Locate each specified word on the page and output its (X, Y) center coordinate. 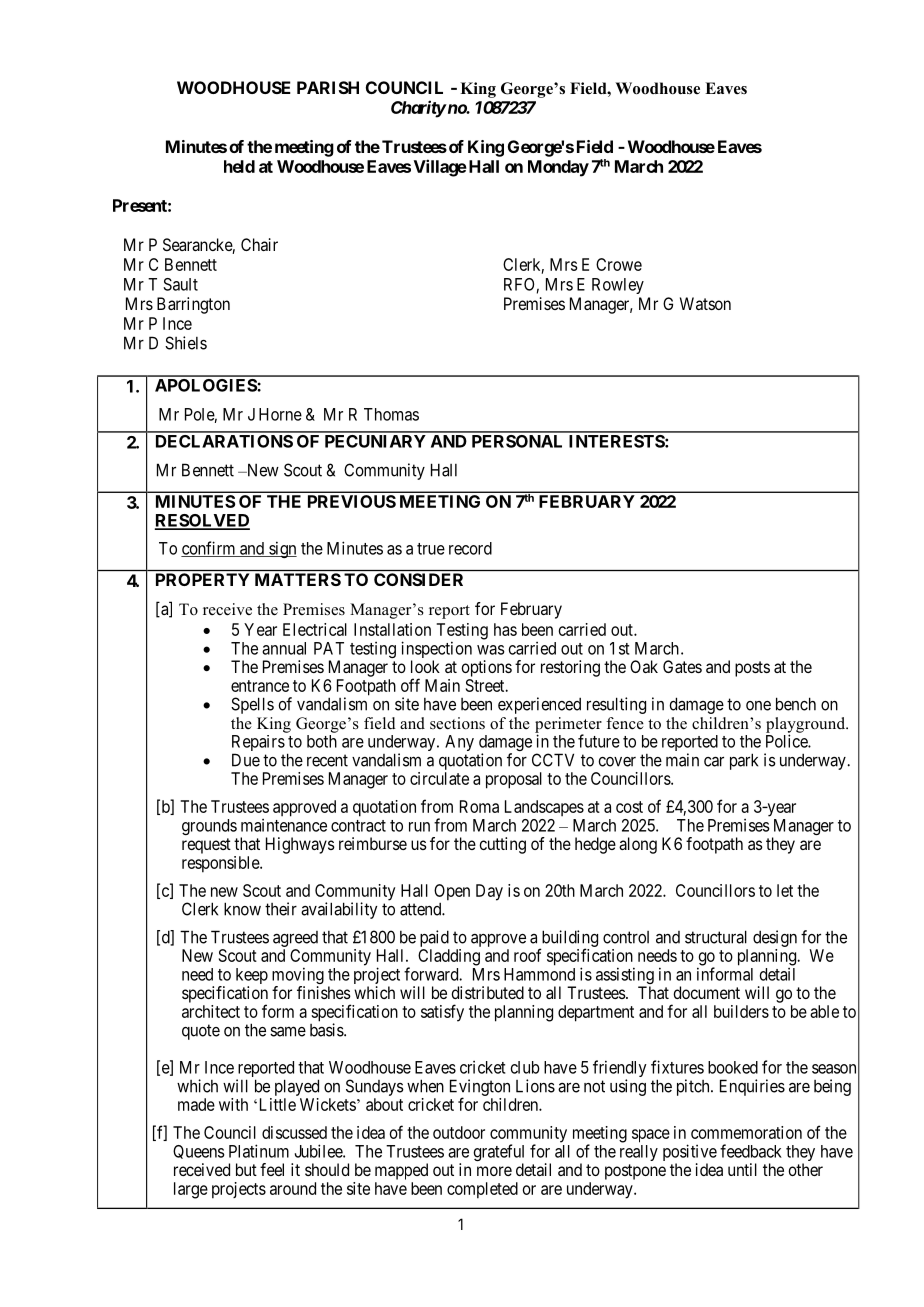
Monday (558, 168)
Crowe (619, 264)
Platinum (259, 1151)
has (505, 629)
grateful (498, 1154)
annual (284, 648)
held (239, 166)
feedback (751, 1151)
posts (752, 669)
